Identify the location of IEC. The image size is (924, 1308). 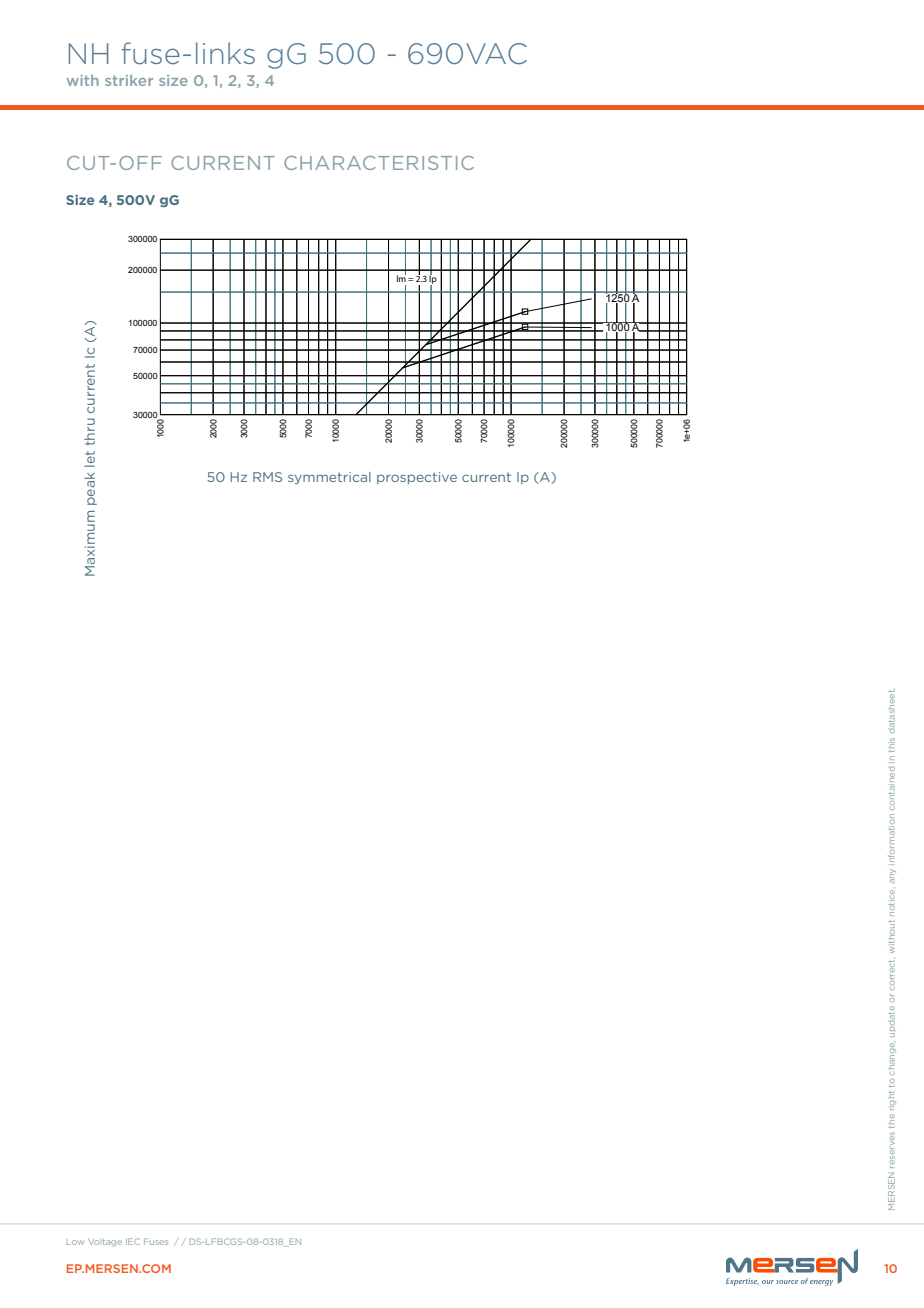
(133, 1241).
